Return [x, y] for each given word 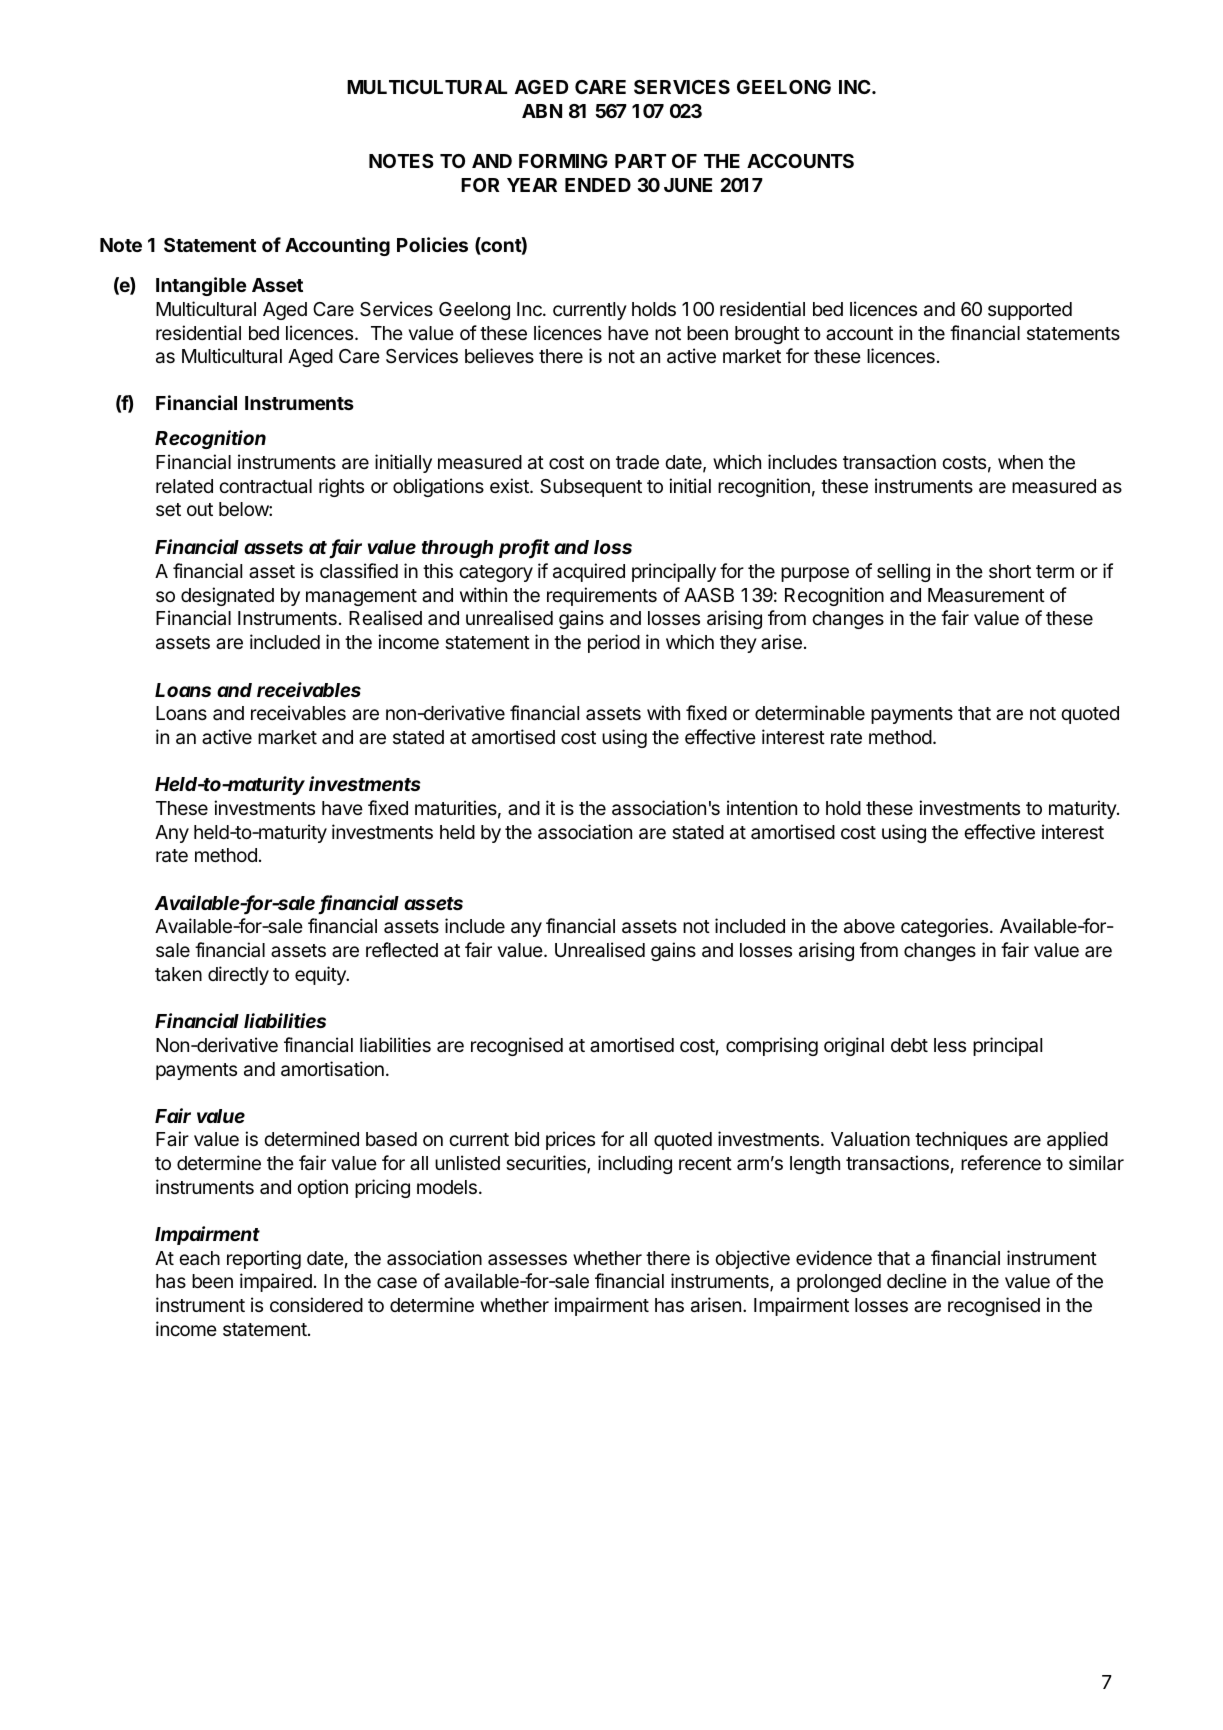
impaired [276, 1282]
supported [1030, 311]
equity [321, 975]
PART [640, 161]
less [950, 1045]
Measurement [986, 595]
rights [341, 487]
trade [637, 462]
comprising [772, 1046]
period [614, 643]
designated [227, 596]
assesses [527, 1259]
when [1020, 462]
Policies [432, 244]
